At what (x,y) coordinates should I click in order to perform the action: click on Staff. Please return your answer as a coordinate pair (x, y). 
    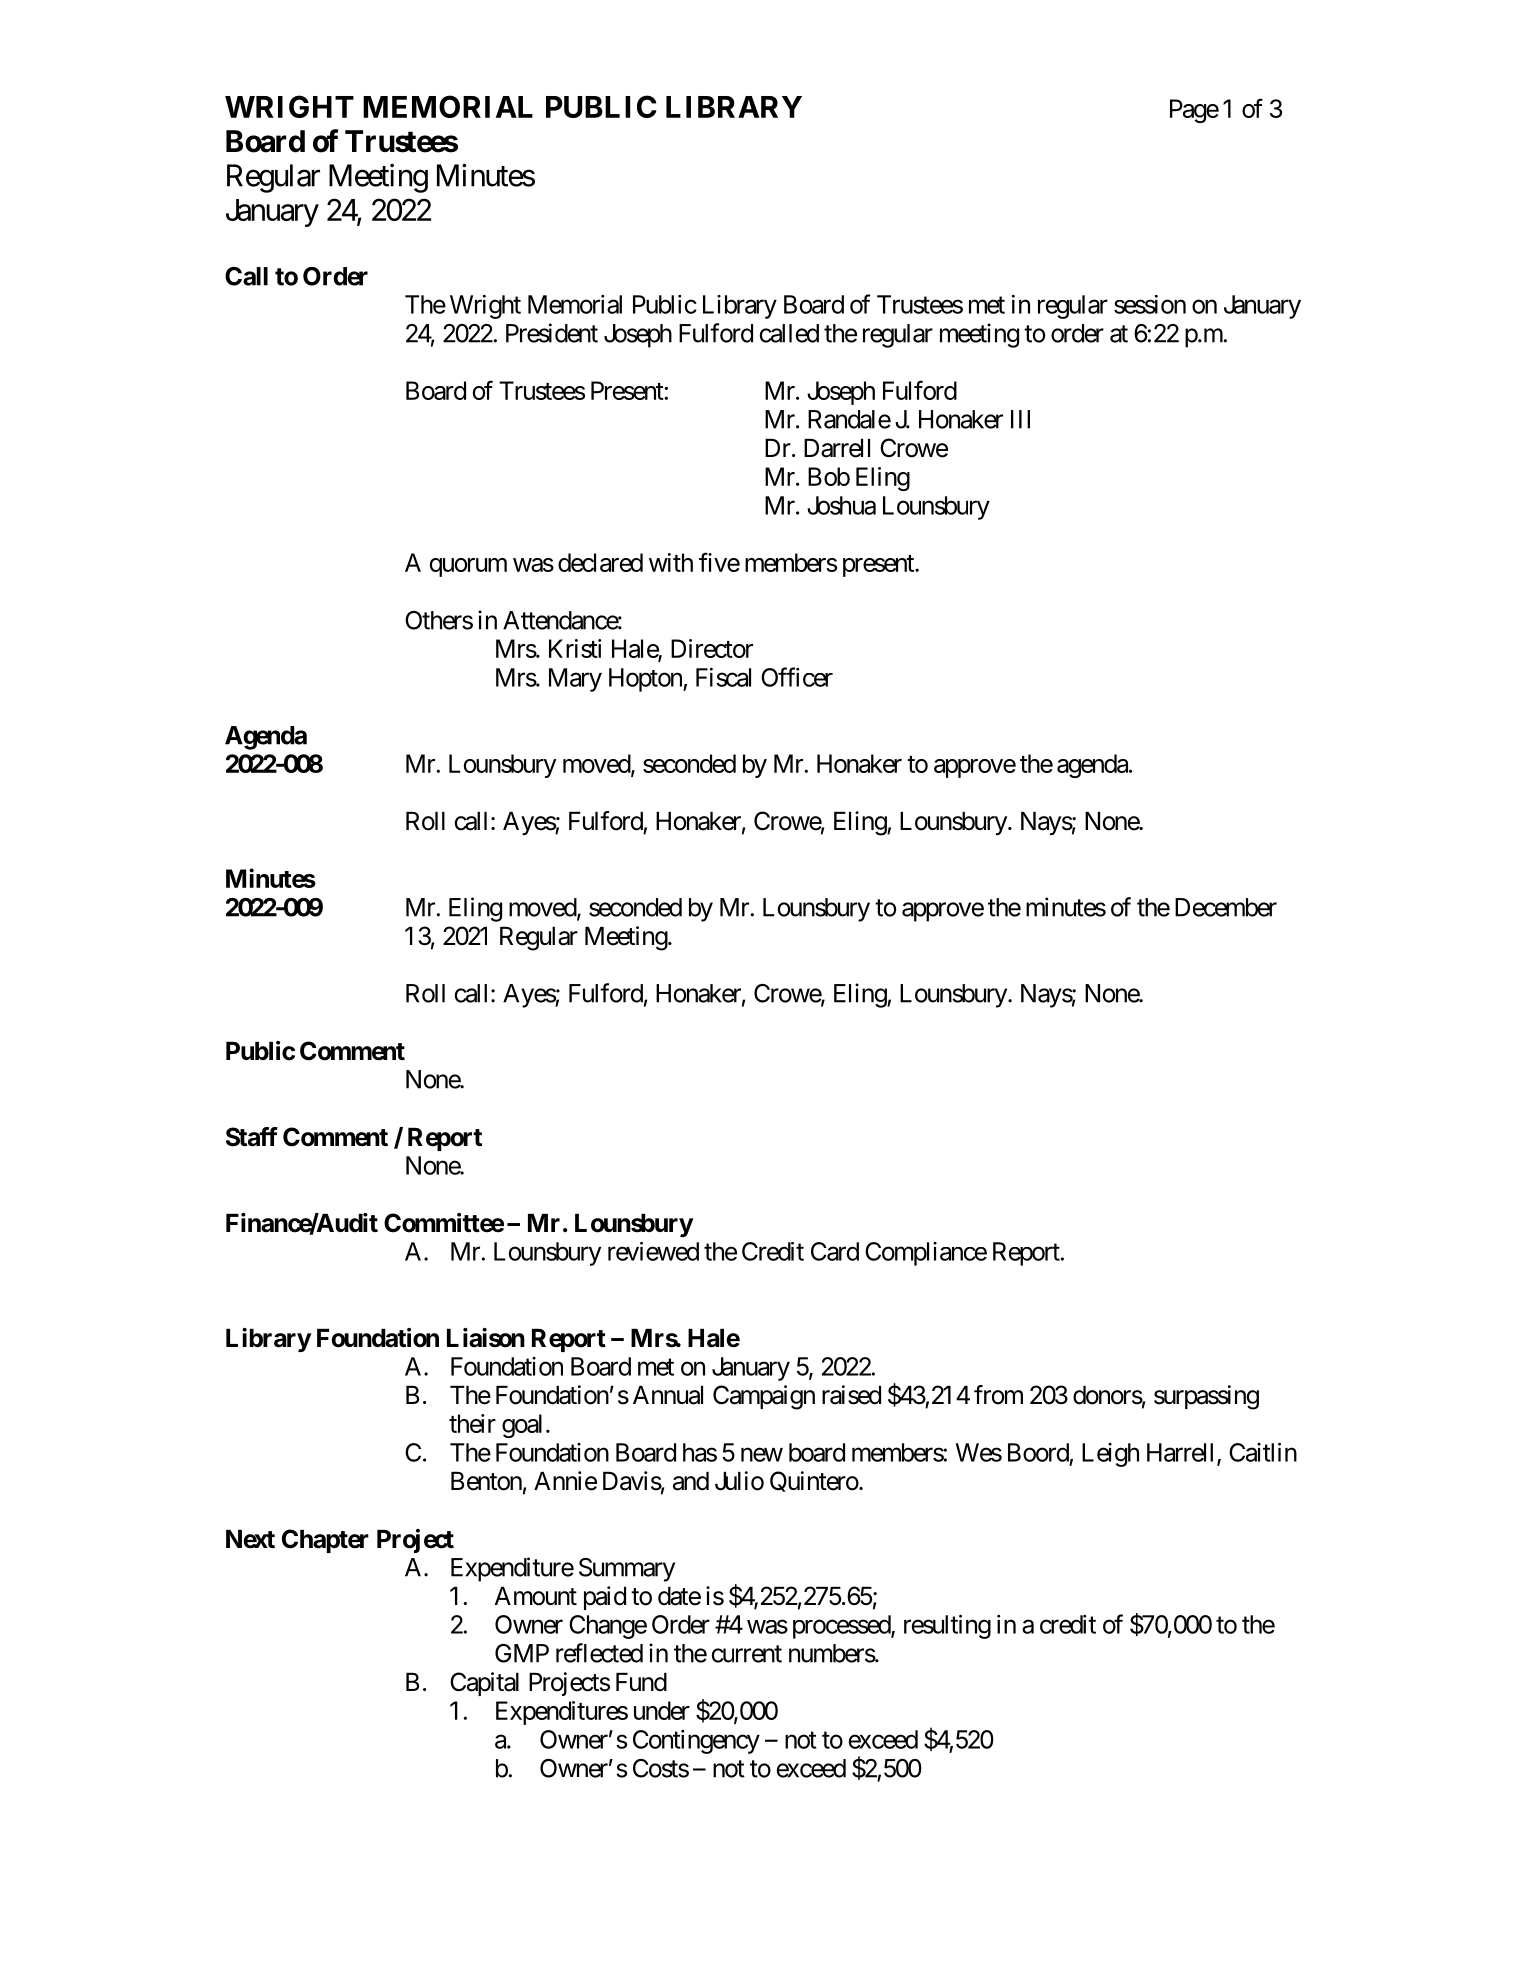
    Looking at the image, I should click on (252, 1137).
